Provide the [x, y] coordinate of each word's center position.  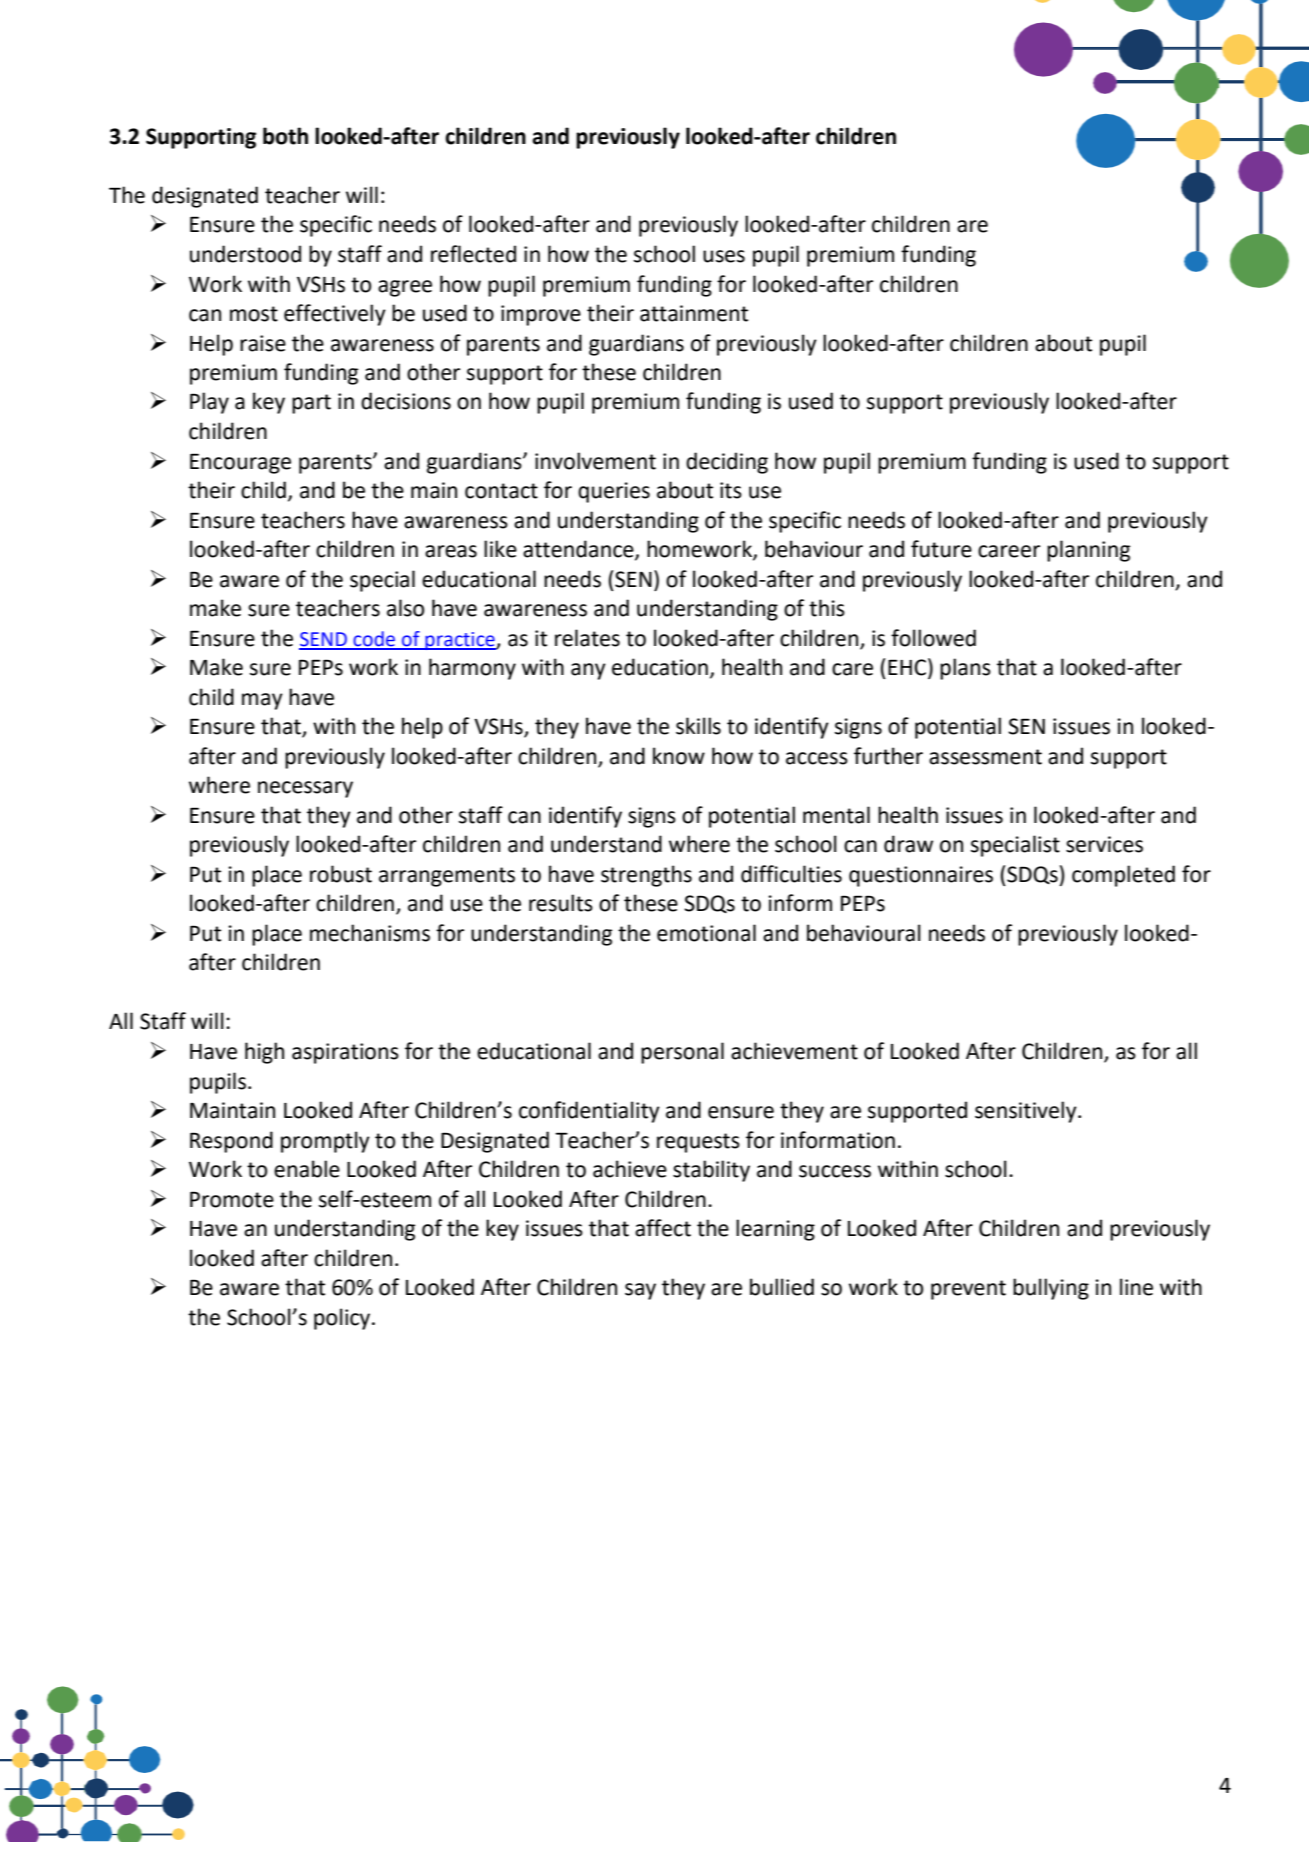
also [405, 608]
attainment [694, 313]
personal [682, 1053]
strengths [646, 876]
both [285, 136]
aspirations [345, 1053]
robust [341, 874]
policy [343, 1319]
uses [724, 256]
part [311, 404]
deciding [727, 463]
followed [933, 638]
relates [587, 638]
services [1104, 844]
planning [1088, 551]
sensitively [1027, 1112]
